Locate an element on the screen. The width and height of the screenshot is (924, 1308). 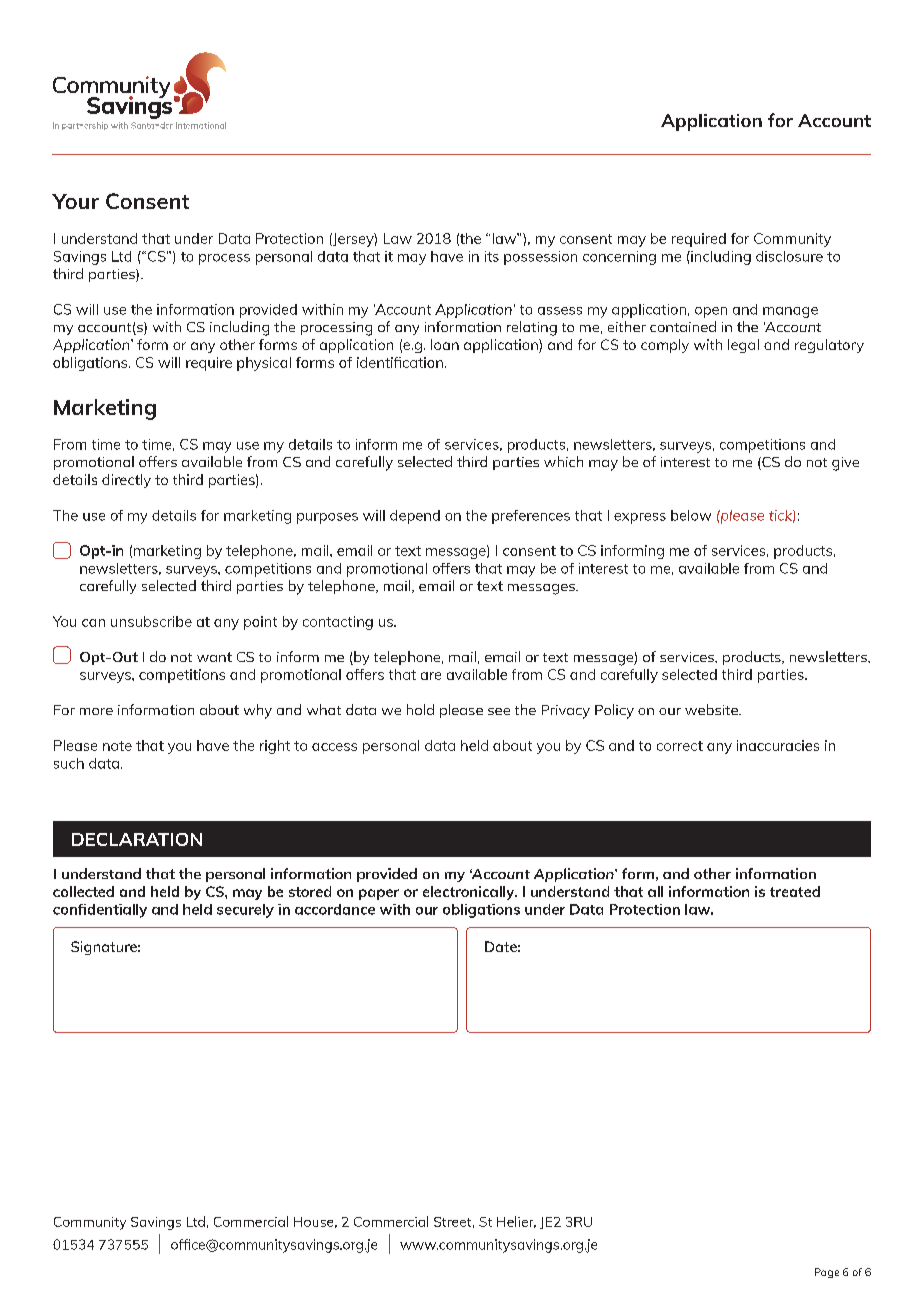
treated is located at coordinates (795, 891).
